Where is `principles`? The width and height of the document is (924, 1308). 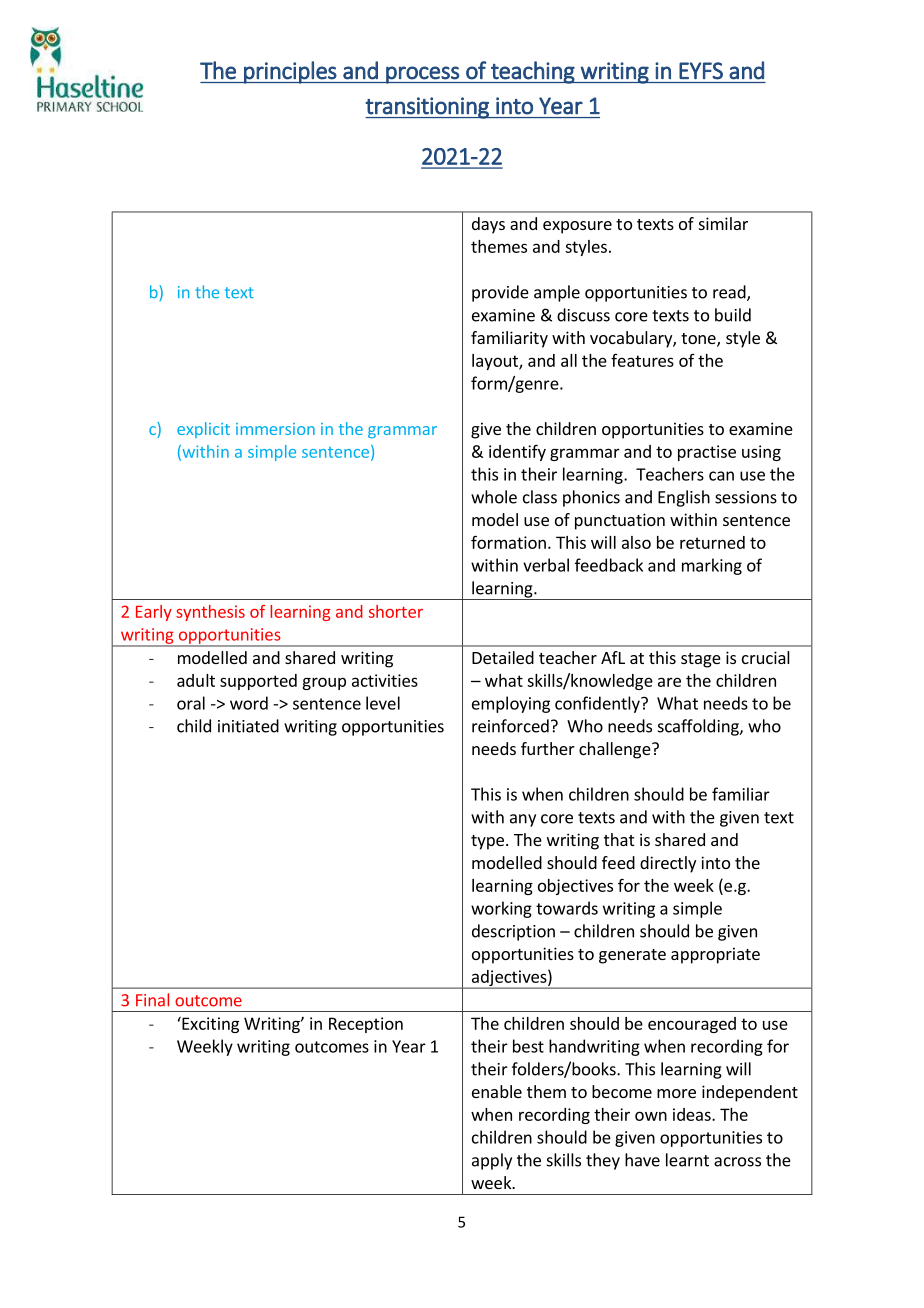 principles is located at coordinates (290, 72).
